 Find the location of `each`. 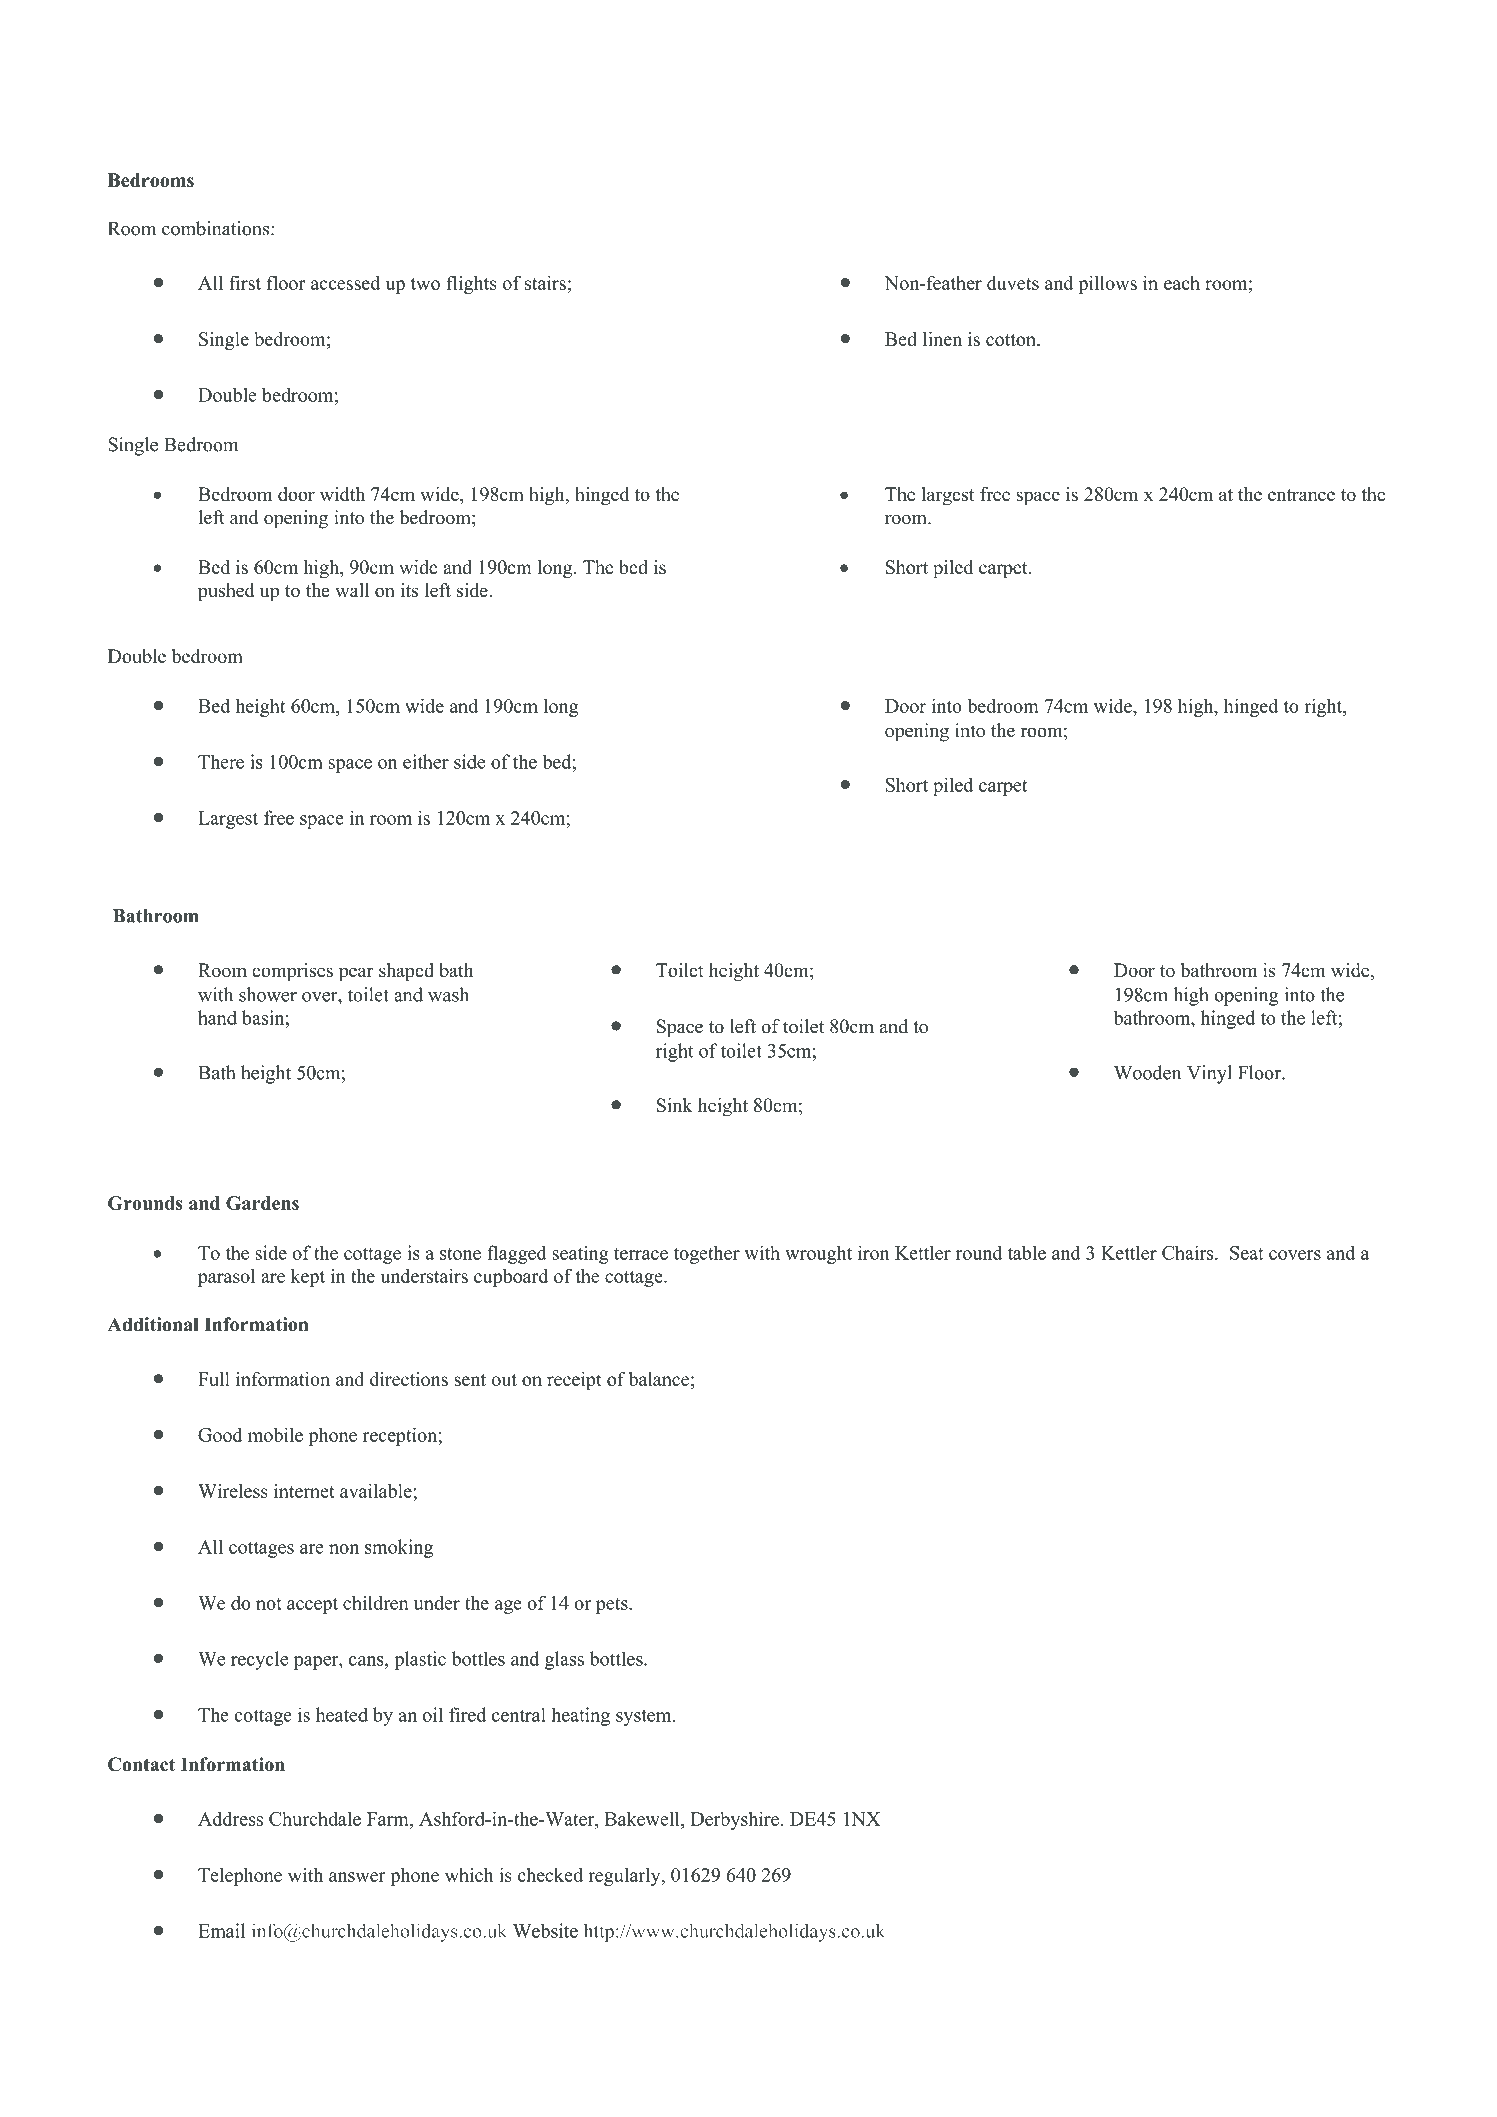

each is located at coordinates (1182, 283).
